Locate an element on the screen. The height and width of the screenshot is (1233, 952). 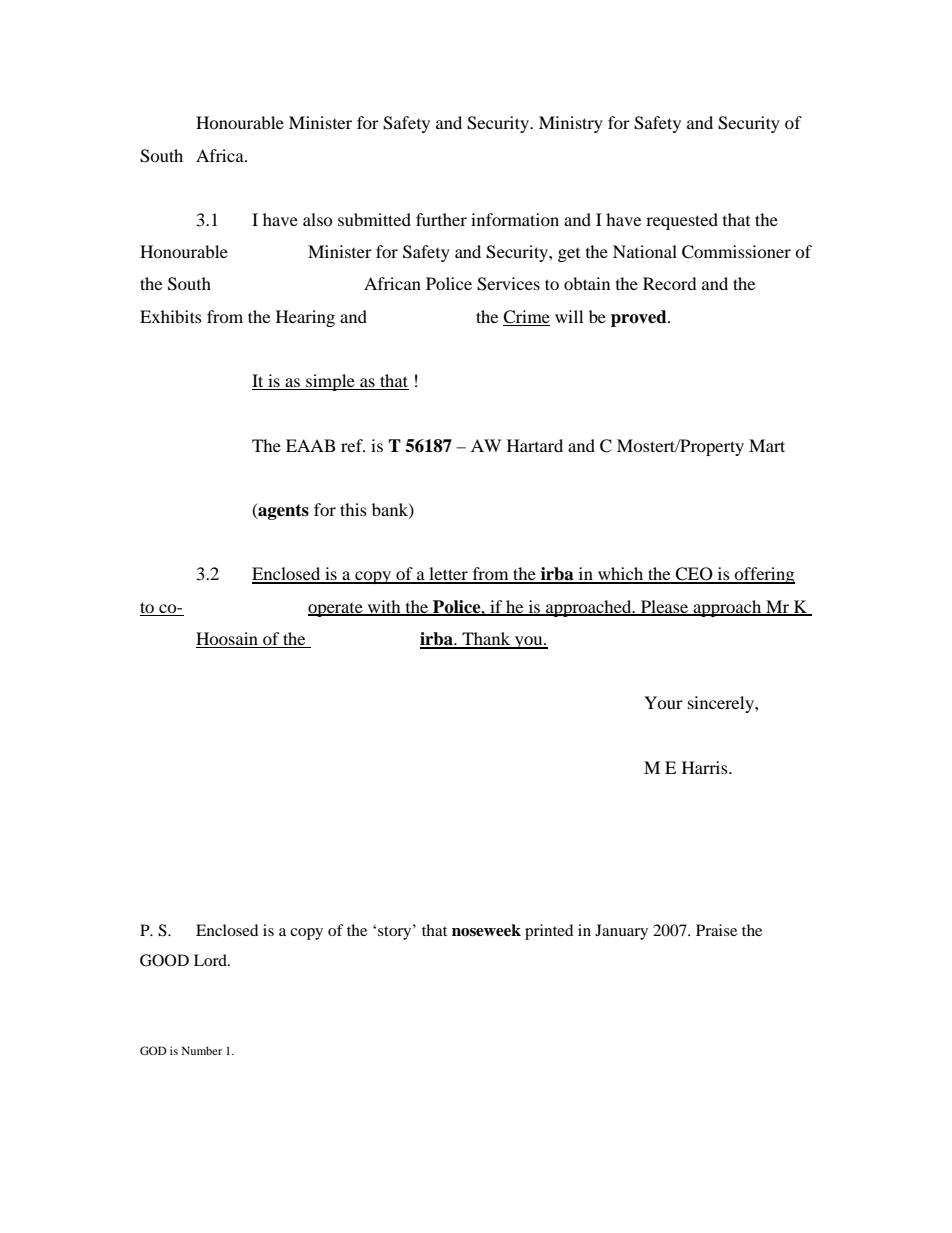
printed is located at coordinates (549, 932).
